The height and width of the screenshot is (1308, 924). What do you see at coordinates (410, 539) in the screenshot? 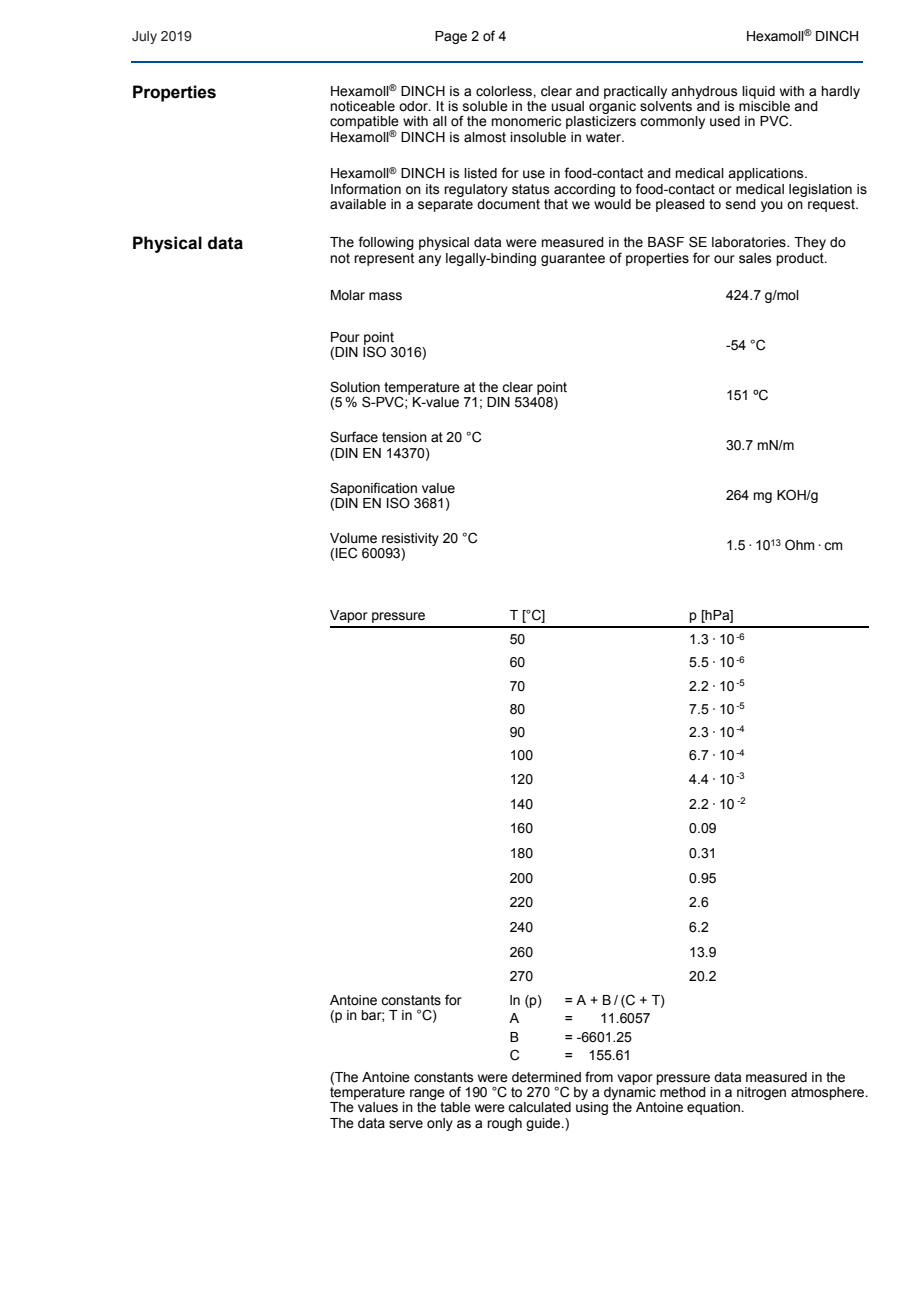
I see `resistivity` at bounding box center [410, 539].
